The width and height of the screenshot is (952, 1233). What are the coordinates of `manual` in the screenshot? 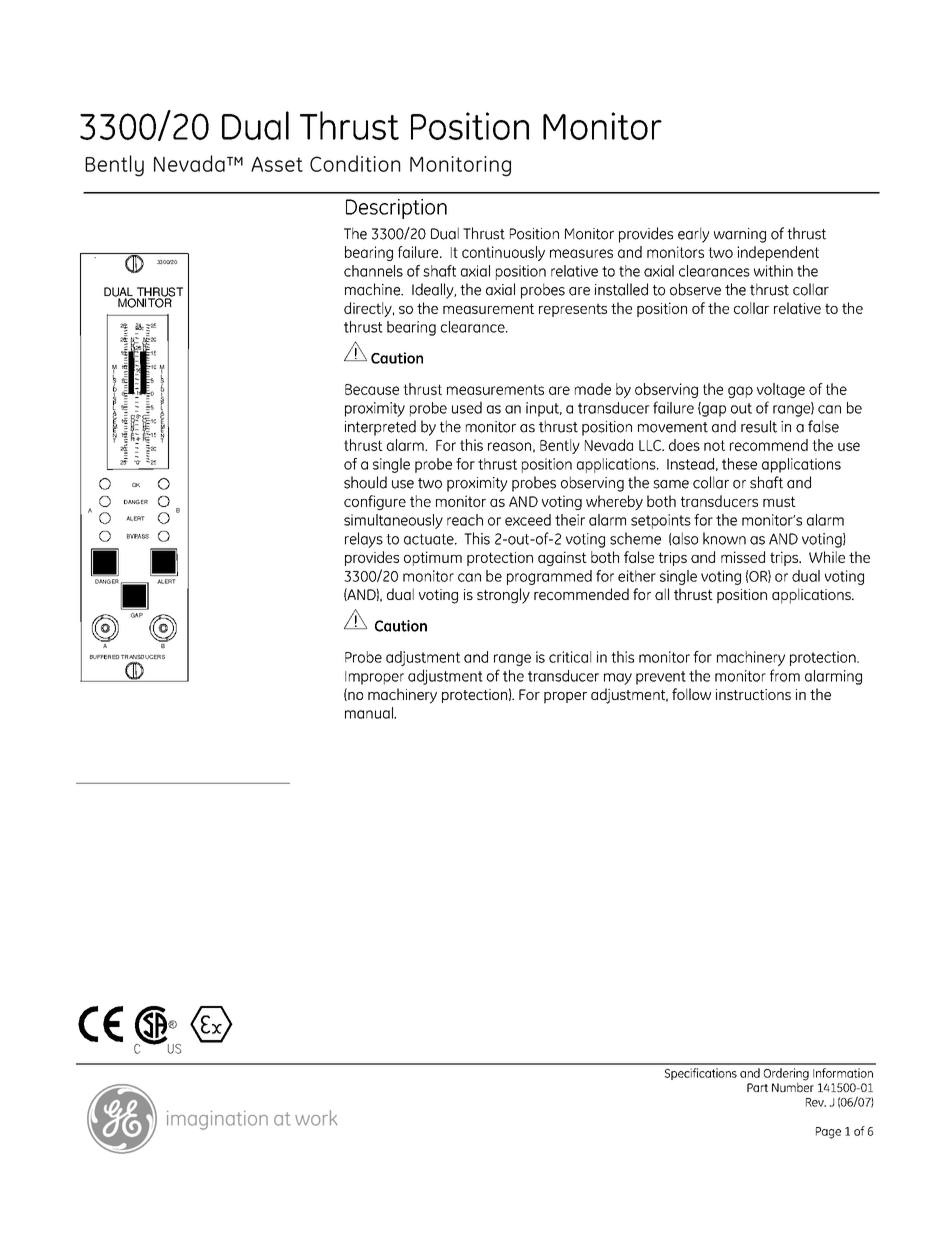 It's located at (370, 713).
